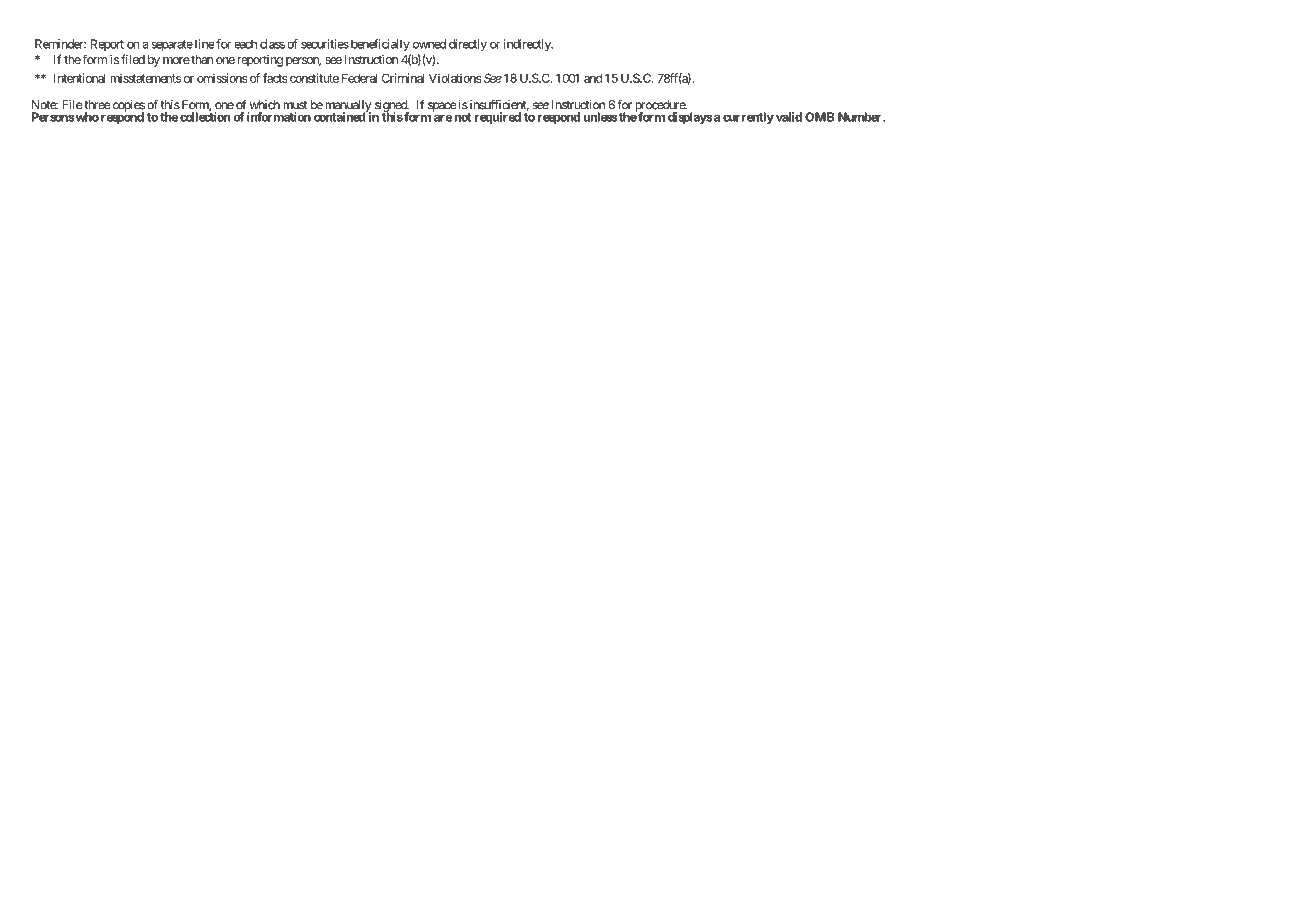 The width and height of the document is (1308, 924). What do you see at coordinates (205, 116) in the document?
I see `collection` at bounding box center [205, 116].
